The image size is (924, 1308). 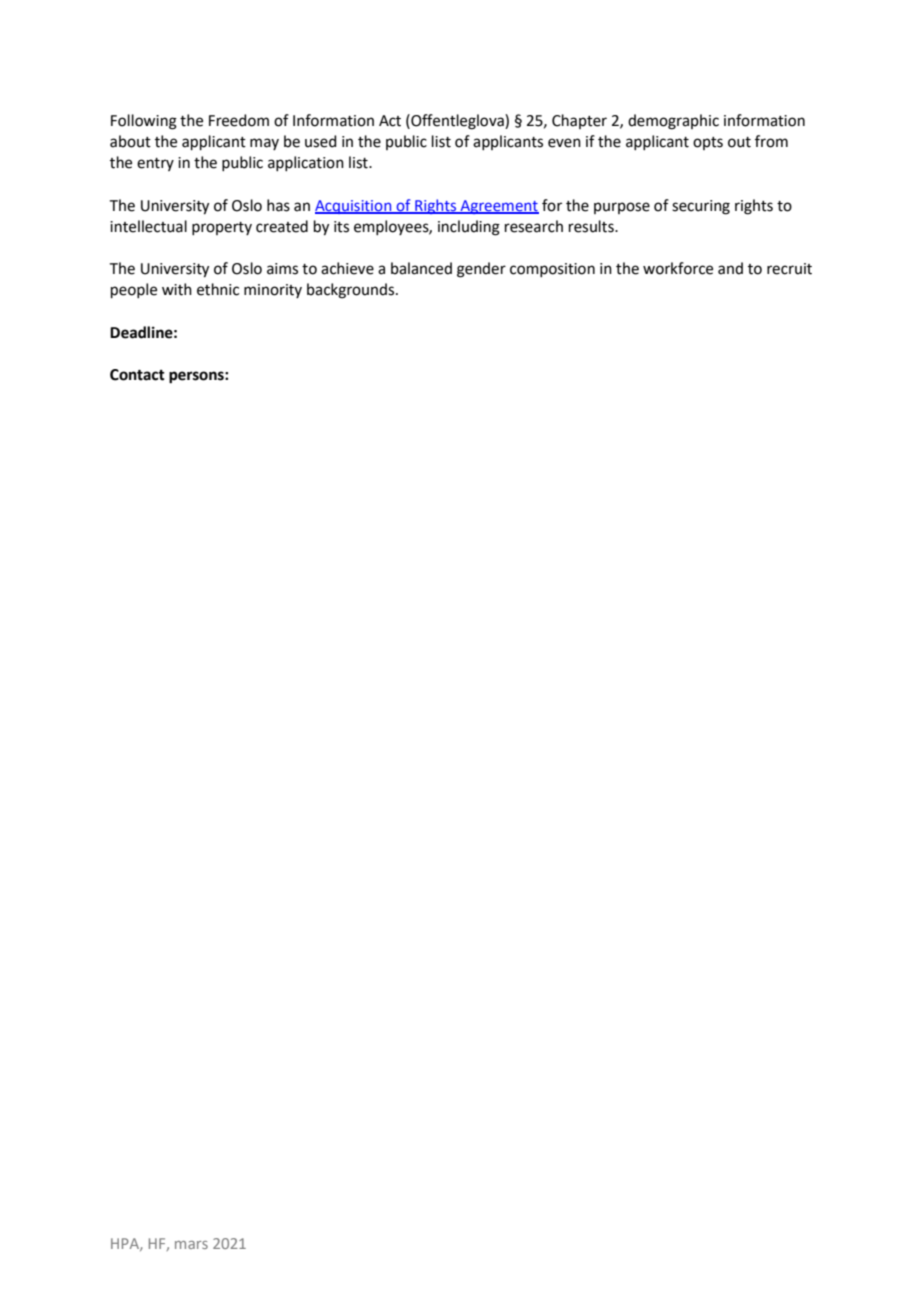 What do you see at coordinates (789, 269) in the page?
I see `recruit` at bounding box center [789, 269].
